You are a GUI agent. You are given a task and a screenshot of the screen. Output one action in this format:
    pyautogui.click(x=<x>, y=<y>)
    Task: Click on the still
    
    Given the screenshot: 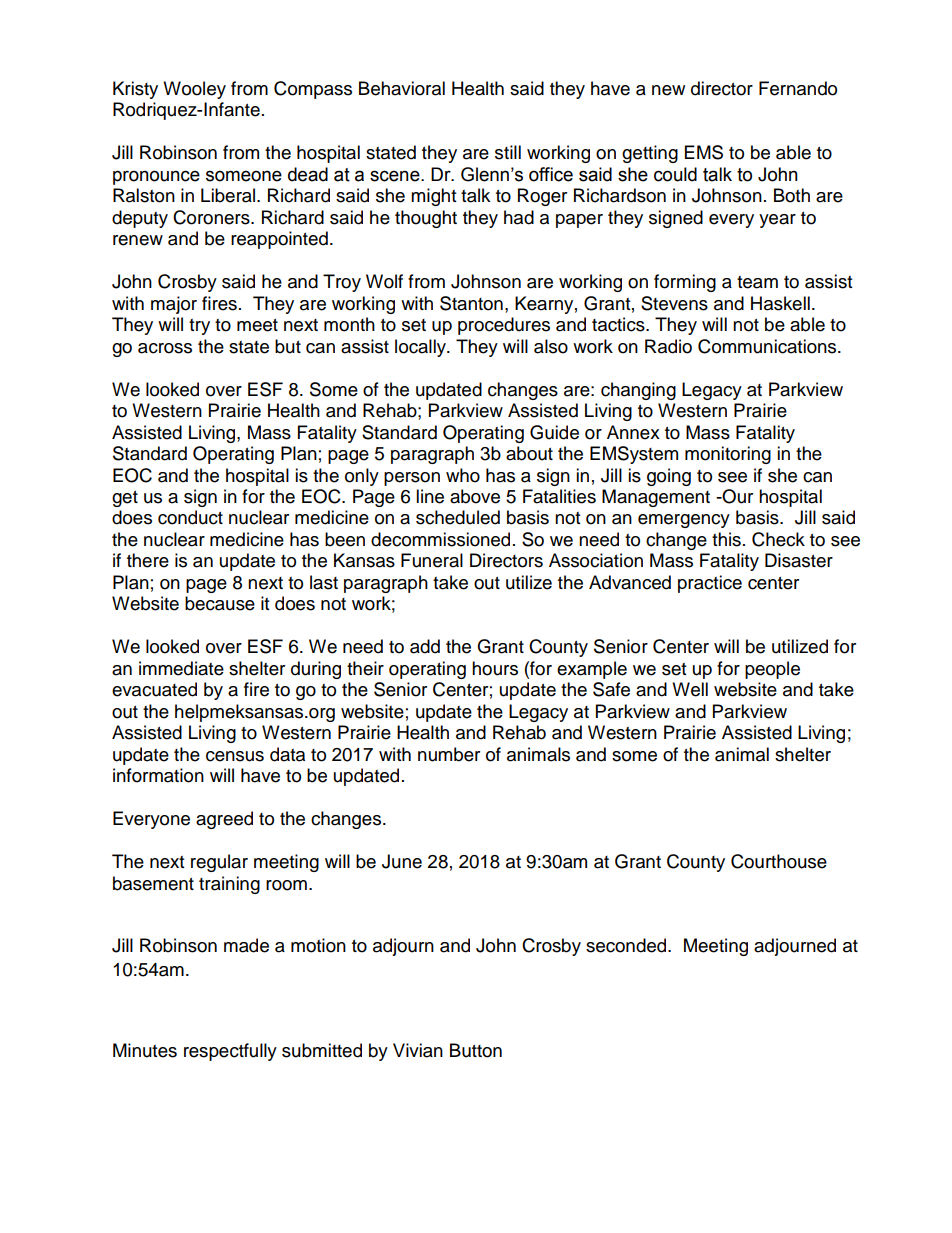 What is the action you would take?
    pyautogui.click(x=508, y=152)
